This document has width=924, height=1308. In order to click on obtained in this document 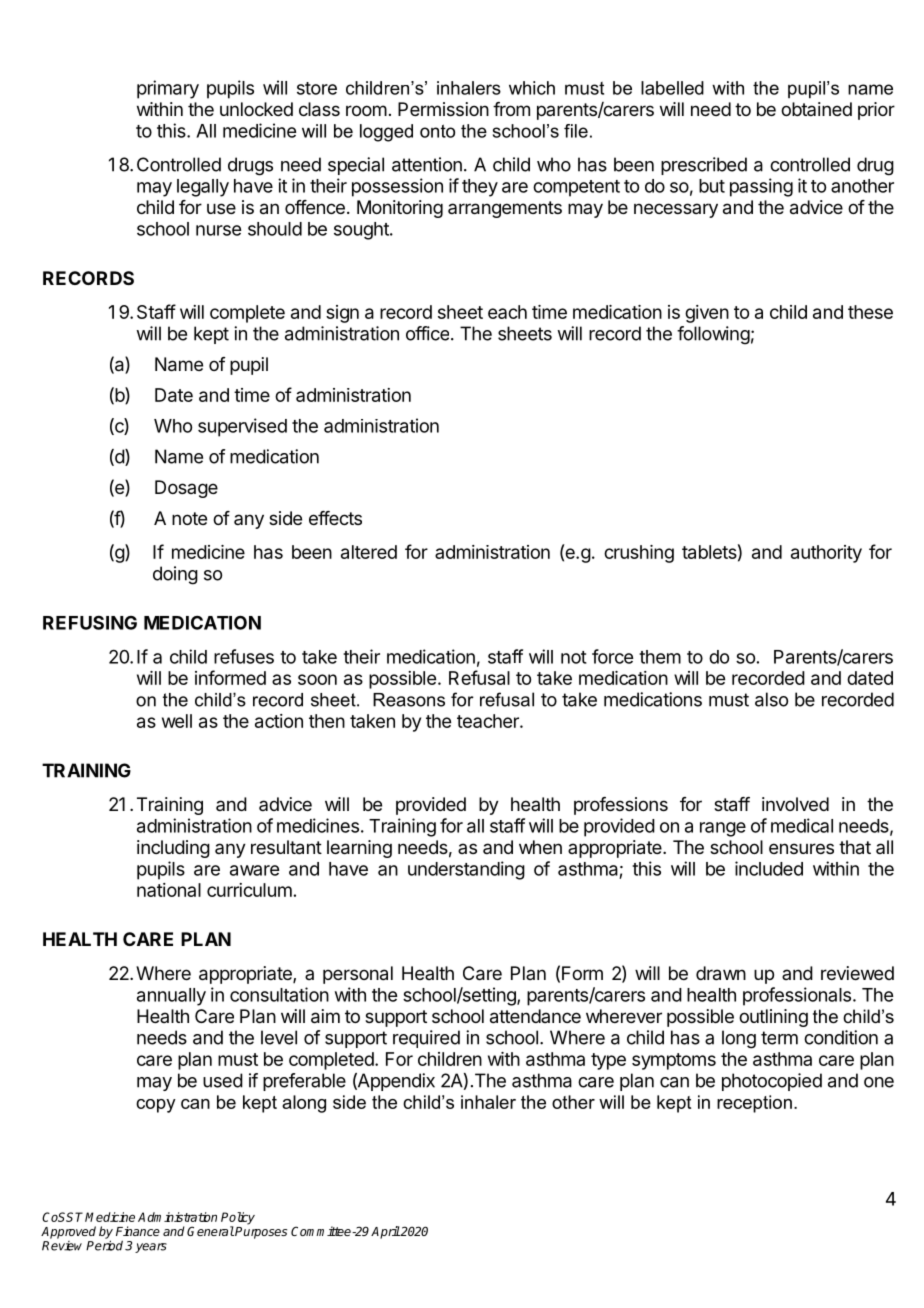, I will do `click(816, 109)`.
